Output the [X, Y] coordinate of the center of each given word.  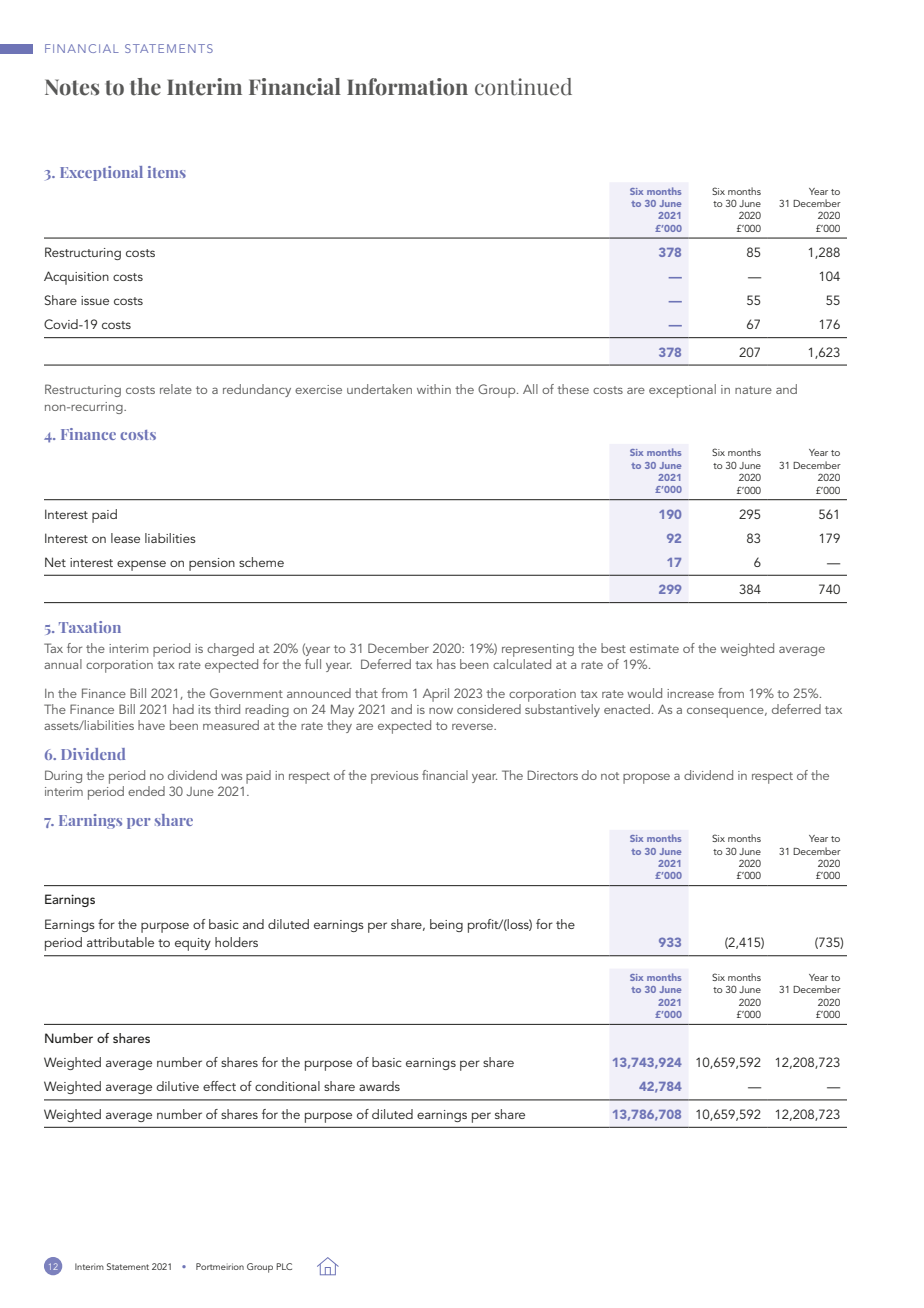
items [167, 172]
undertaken [379, 389]
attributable [120, 942]
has [446, 664]
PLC [284, 1266]
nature [753, 390]
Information [407, 87]
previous [394, 777]
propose [646, 778]
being [446, 925]
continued [523, 87]
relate [176, 389]
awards [379, 1086]
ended [146, 791]
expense [141, 565]
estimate [654, 648]
